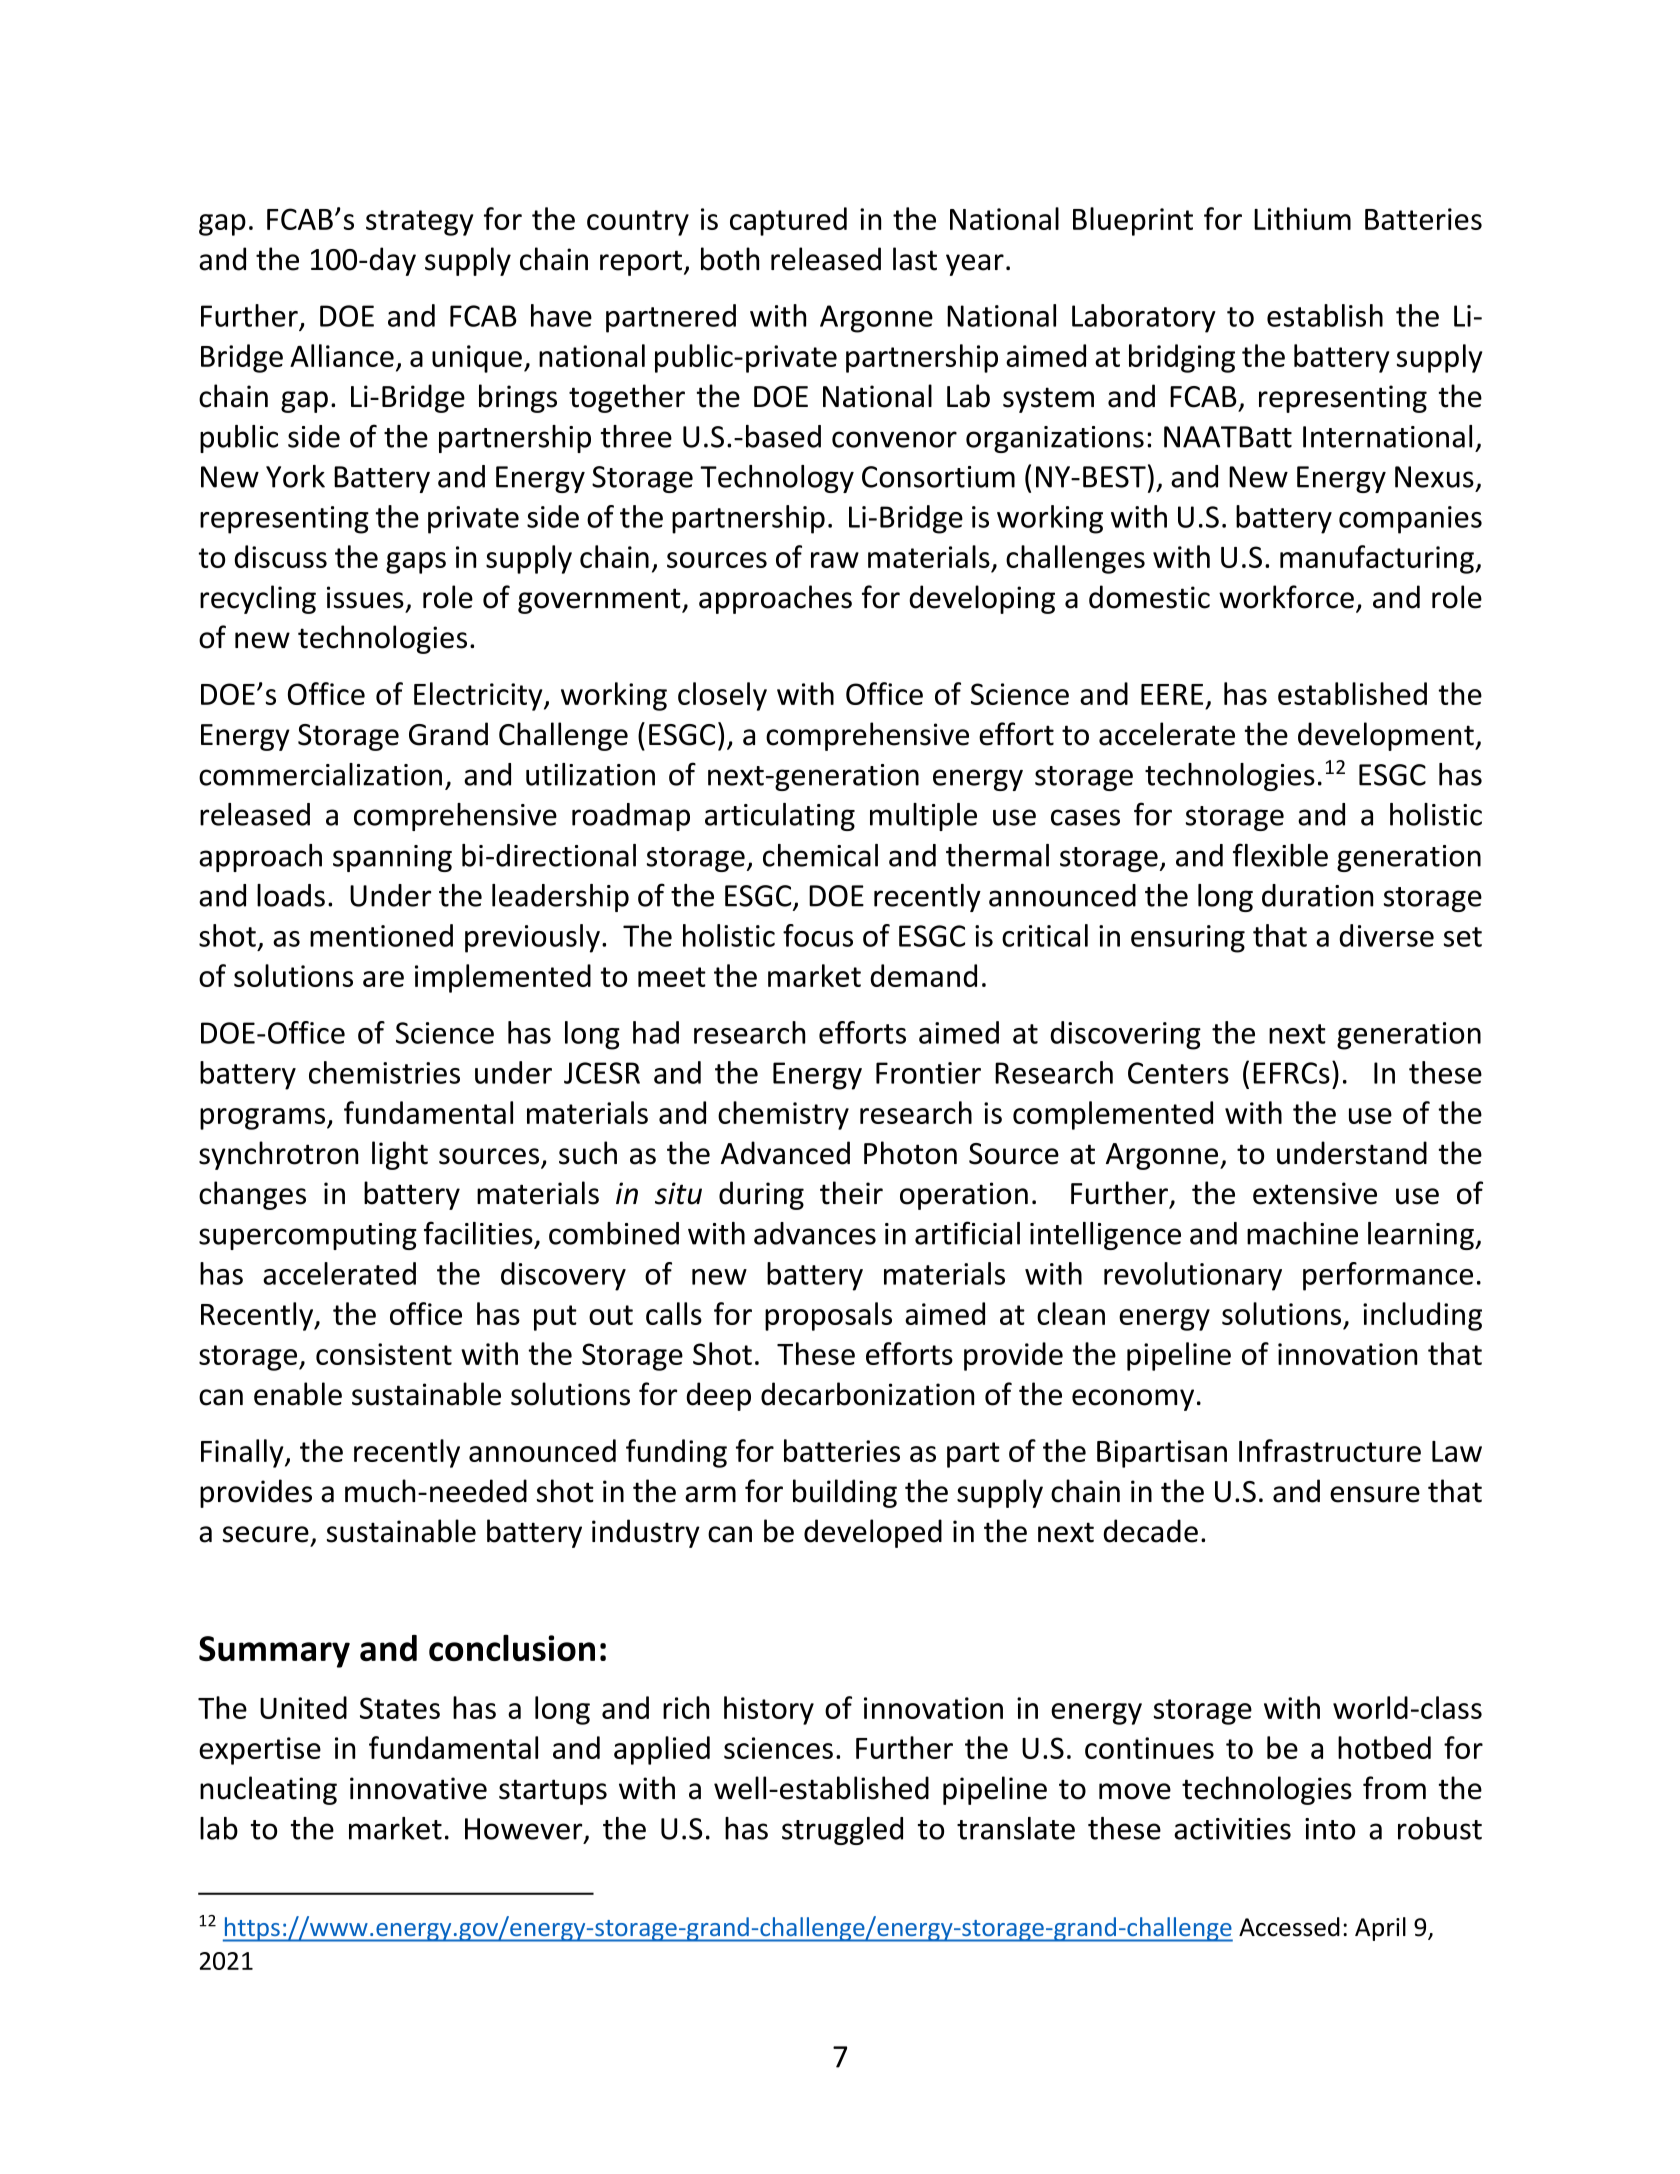  Describe the element at coordinates (418, 1788) in the image. I see `innovative` at that location.
